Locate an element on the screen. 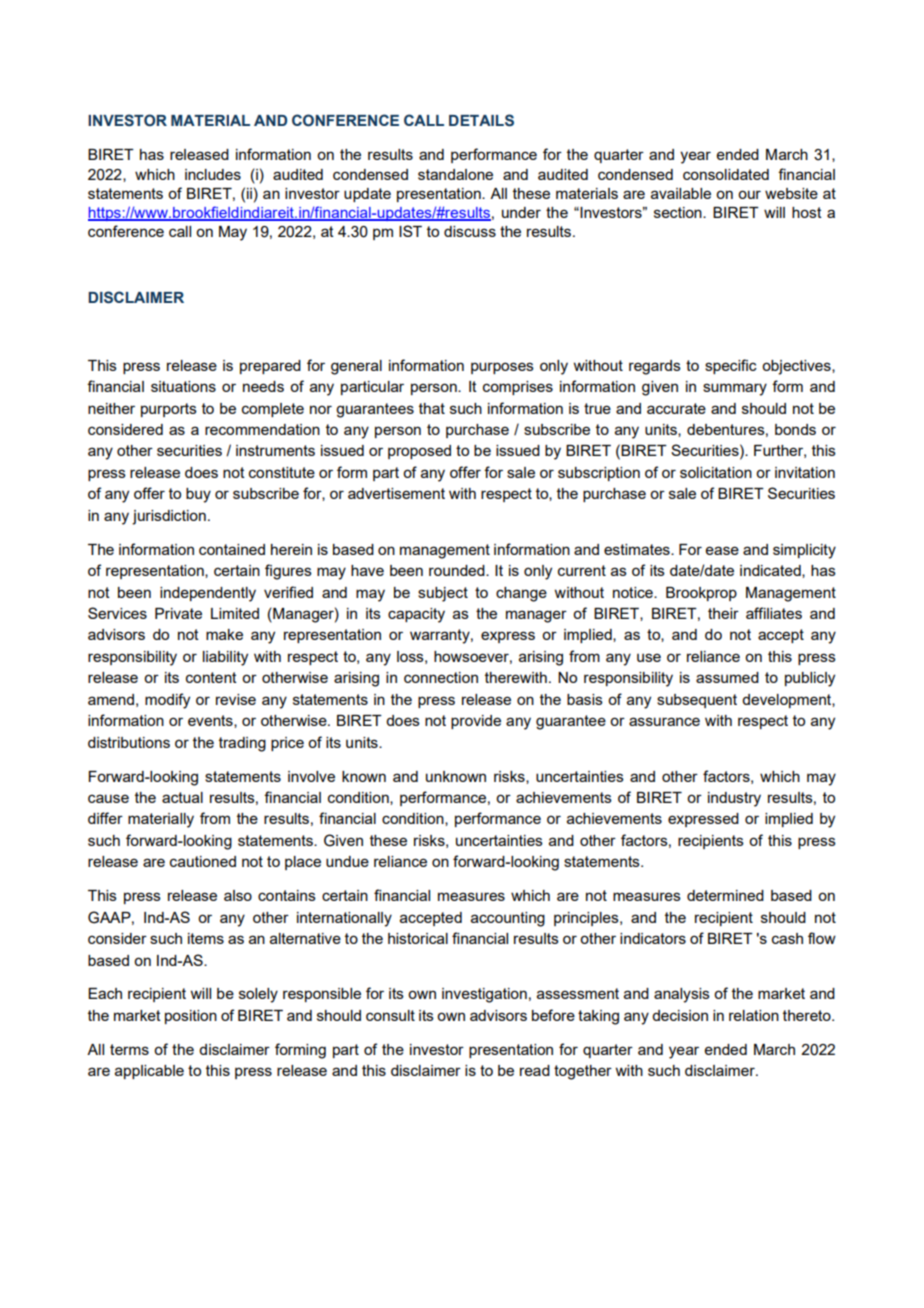 The height and width of the screenshot is (1308, 924). standalone is located at coordinates (455, 174).
